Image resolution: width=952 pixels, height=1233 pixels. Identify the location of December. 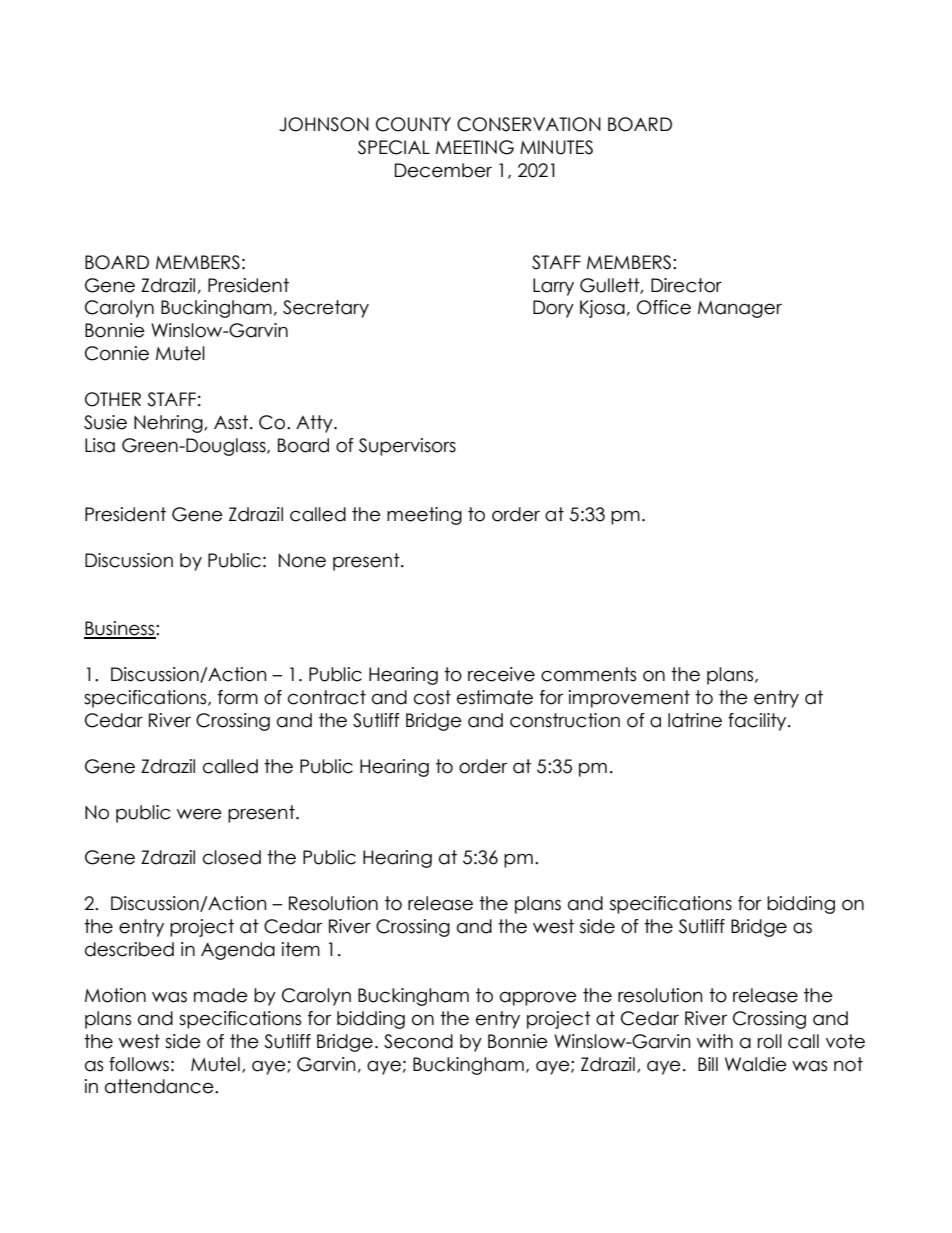
(443, 170).
